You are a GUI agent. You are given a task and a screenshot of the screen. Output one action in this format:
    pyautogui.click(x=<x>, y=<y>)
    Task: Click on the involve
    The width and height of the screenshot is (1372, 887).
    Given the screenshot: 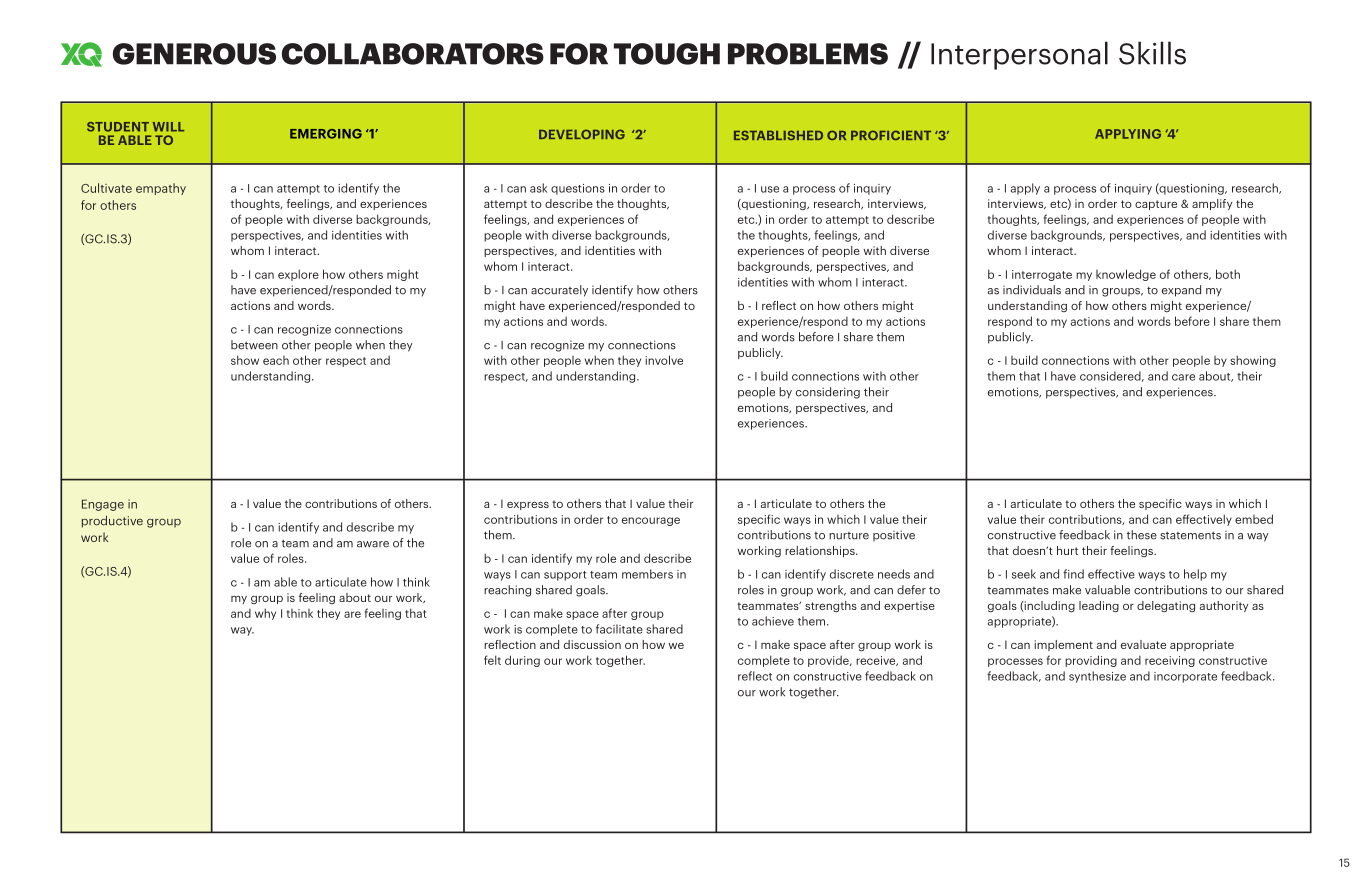 What is the action you would take?
    pyautogui.click(x=664, y=360)
